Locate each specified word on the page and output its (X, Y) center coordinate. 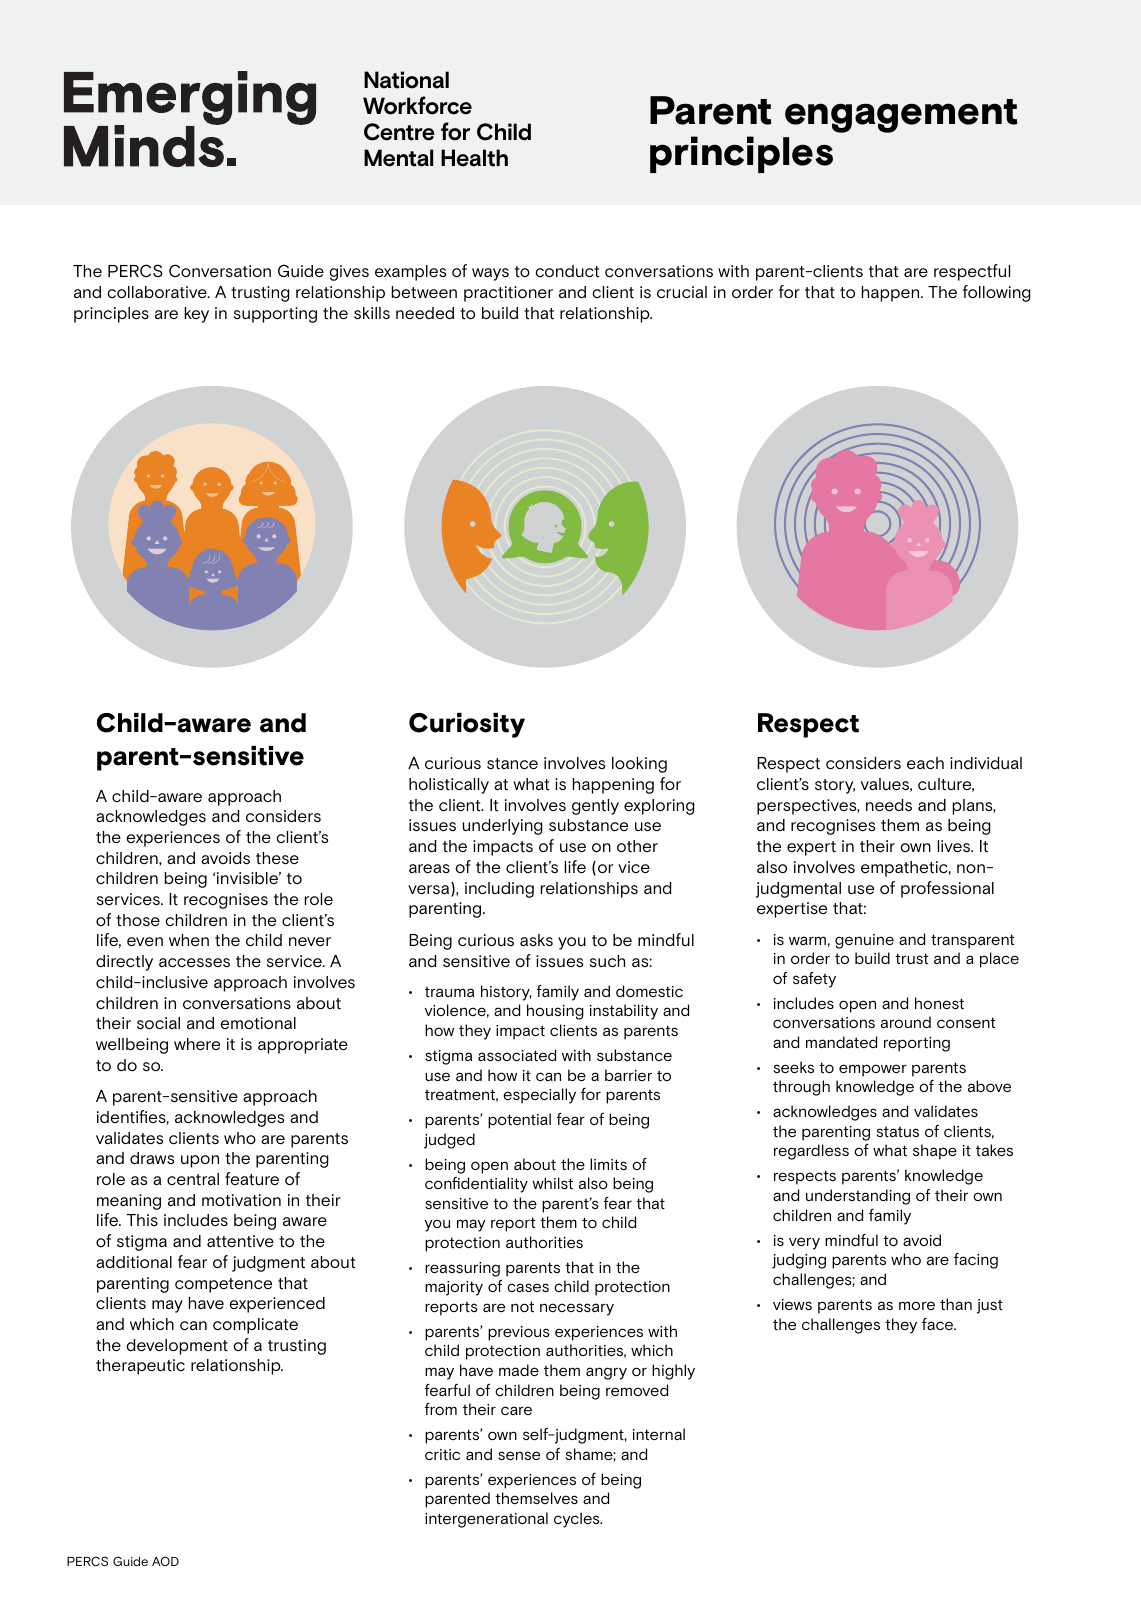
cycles (578, 1520)
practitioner (508, 294)
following (997, 293)
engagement (901, 116)
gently (595, 807)
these (277, 858)
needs (889, 805)
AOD (165, 1561)
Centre (399, 132)
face (939, 1324)
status (898, 1132)
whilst (552, 1183)
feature (252, 1178)
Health (474, 158)
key (197, 315)
